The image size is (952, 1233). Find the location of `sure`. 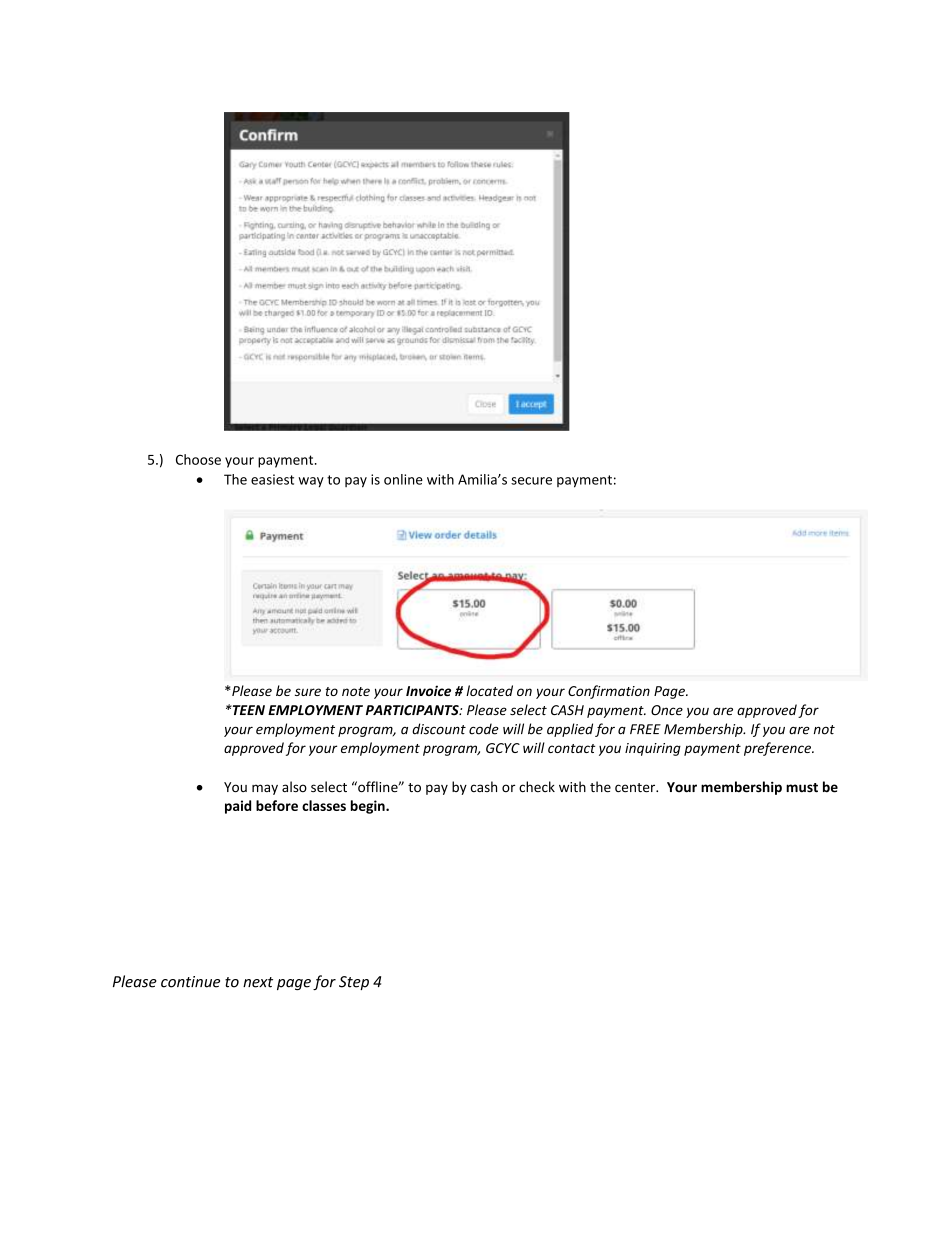

sure is located at coordinates (308, 692).
